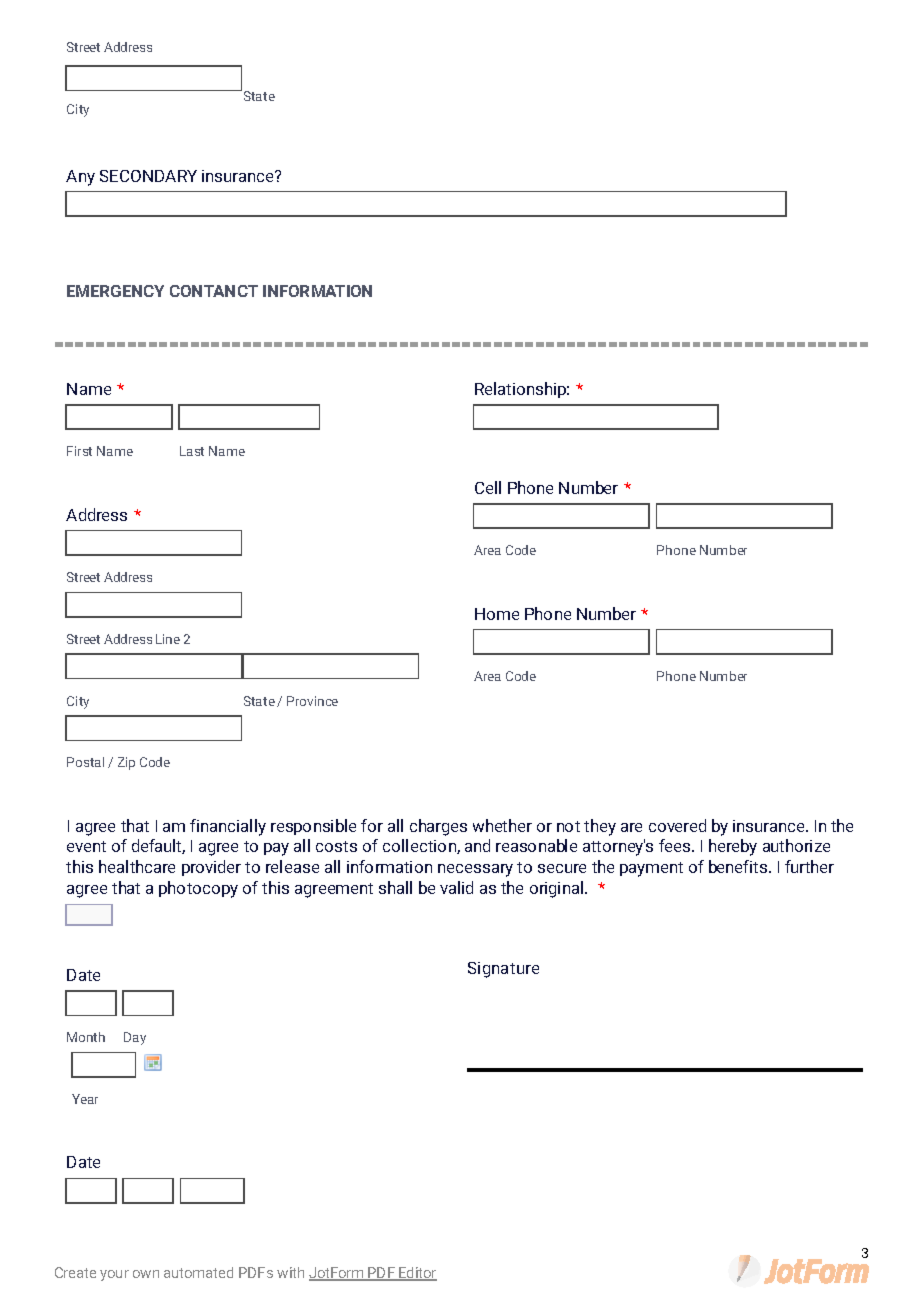  What do you see at coordinates (148, 176) in the screenshot?
I see `SECONDARY` at bounding box center [148, 176].
